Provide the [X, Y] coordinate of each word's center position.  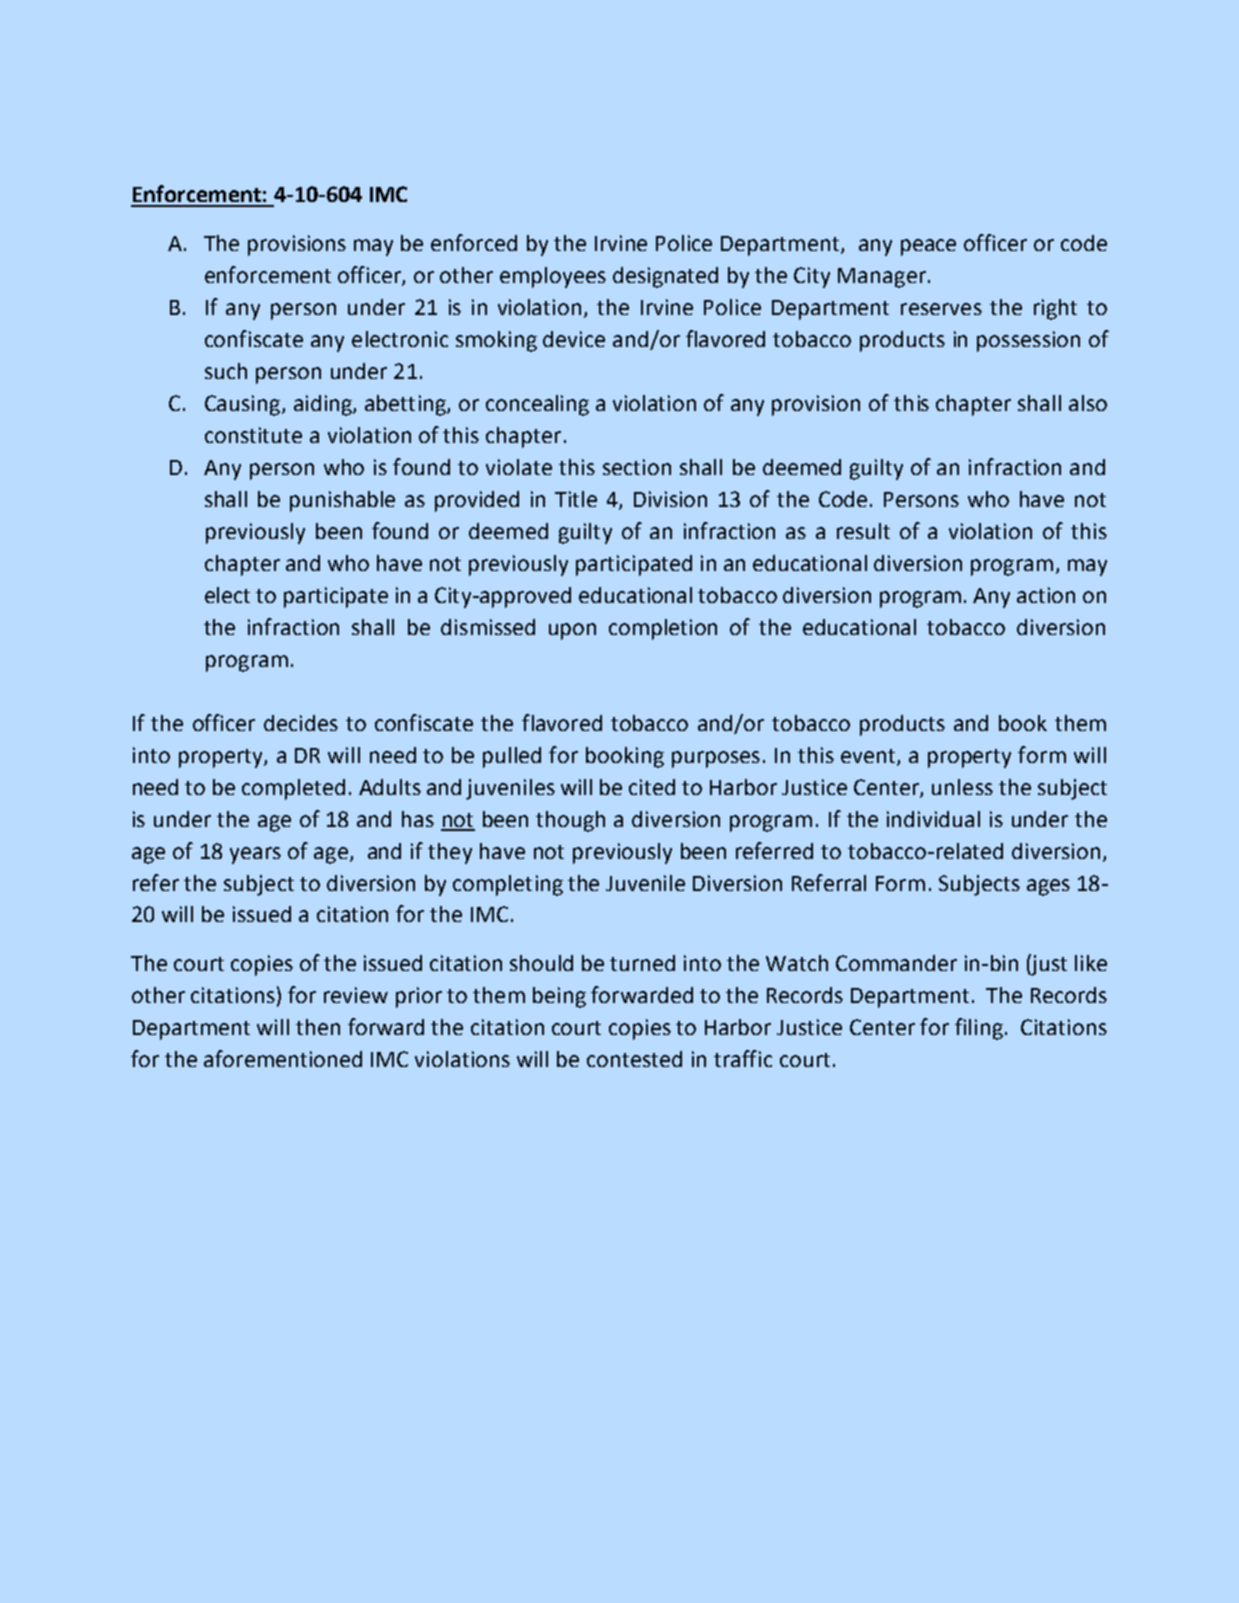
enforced [474, 242]
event [869, 757]
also [1088, 403]
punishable [342, 501]
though [570, 821]
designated [665, 277]
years [255, 855]
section [637, 467]
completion [663, 629]
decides [301, 723]
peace [928, 247]
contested [634, 1059]
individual [933, 819]
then [318, 1027]
